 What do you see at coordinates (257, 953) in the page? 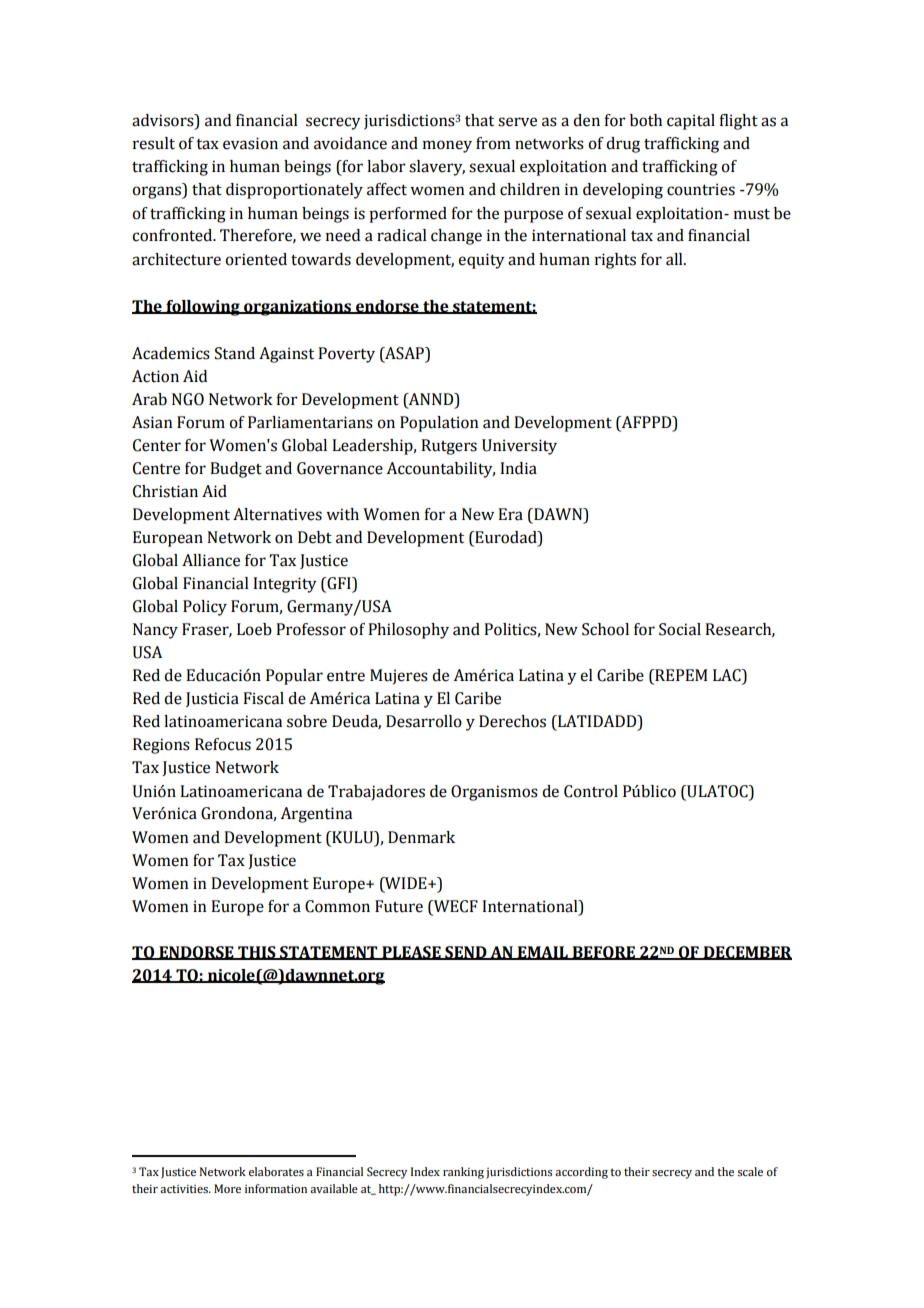
I see `THIS` at bounding box center [257, 953].
